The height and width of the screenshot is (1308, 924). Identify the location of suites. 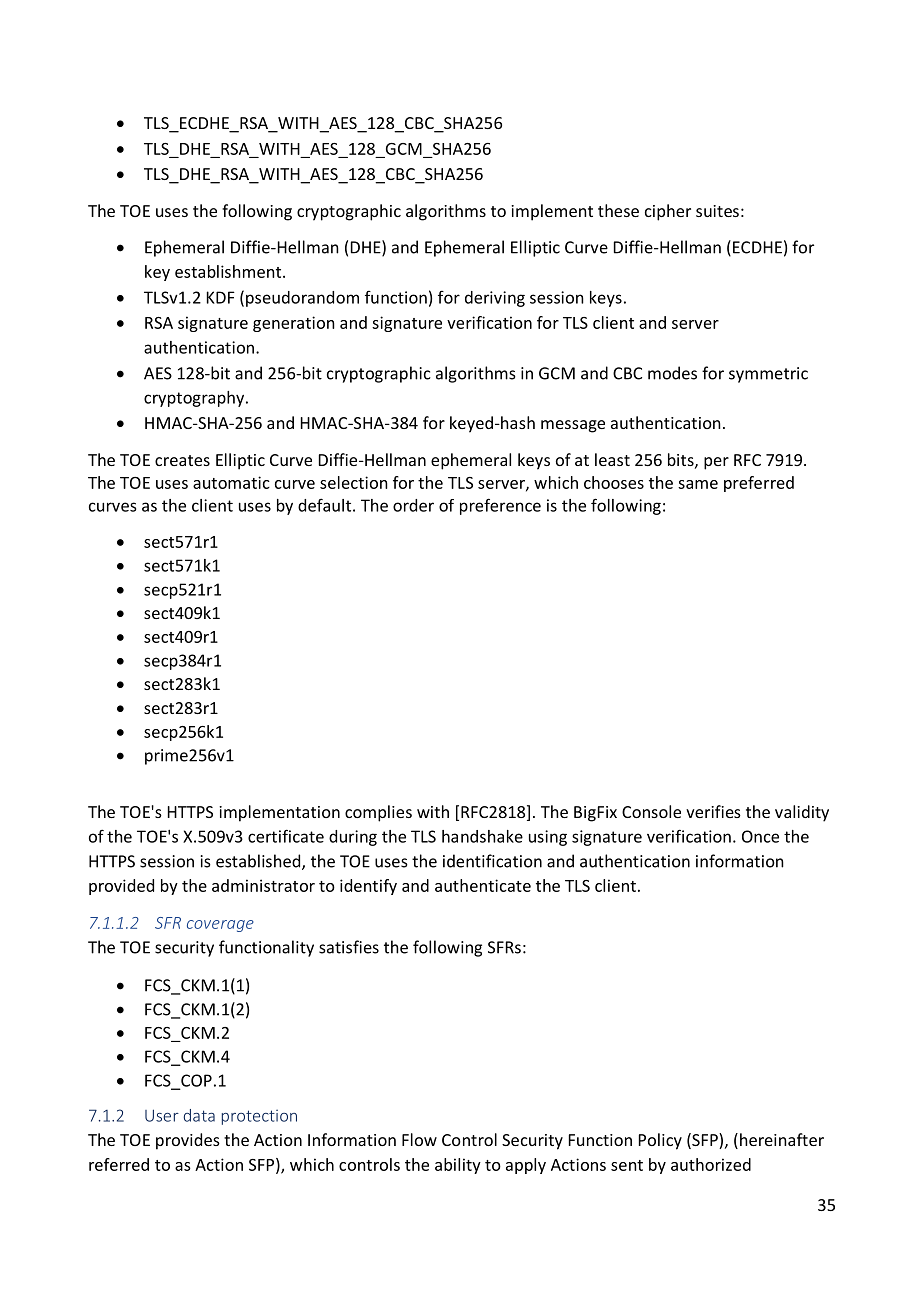
(717, 211).
